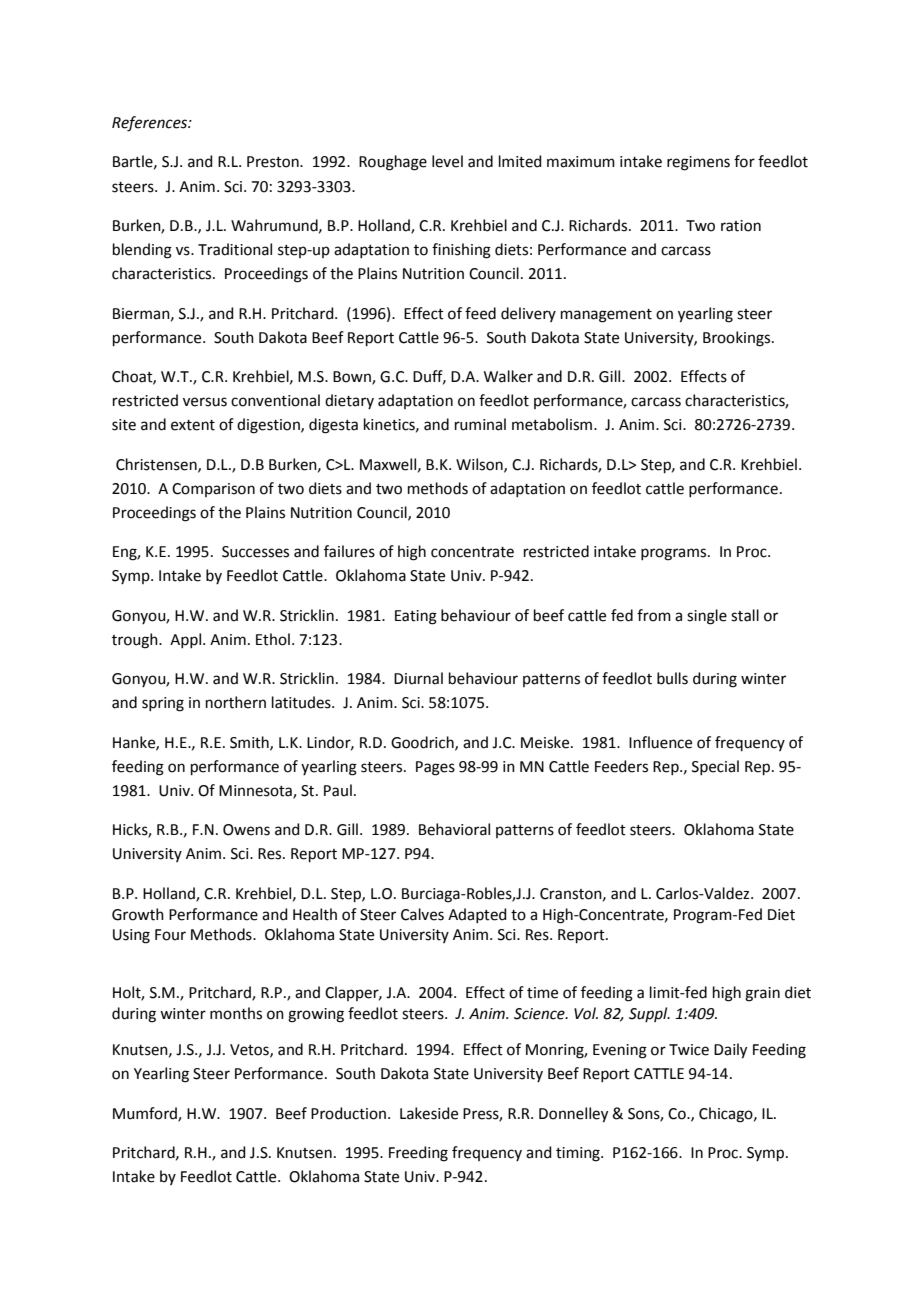 The height and width of the page is (1308, 924). What do you see at coordinates (707, 617) in the page?
I see `single` at bounding box center [707, 617].
